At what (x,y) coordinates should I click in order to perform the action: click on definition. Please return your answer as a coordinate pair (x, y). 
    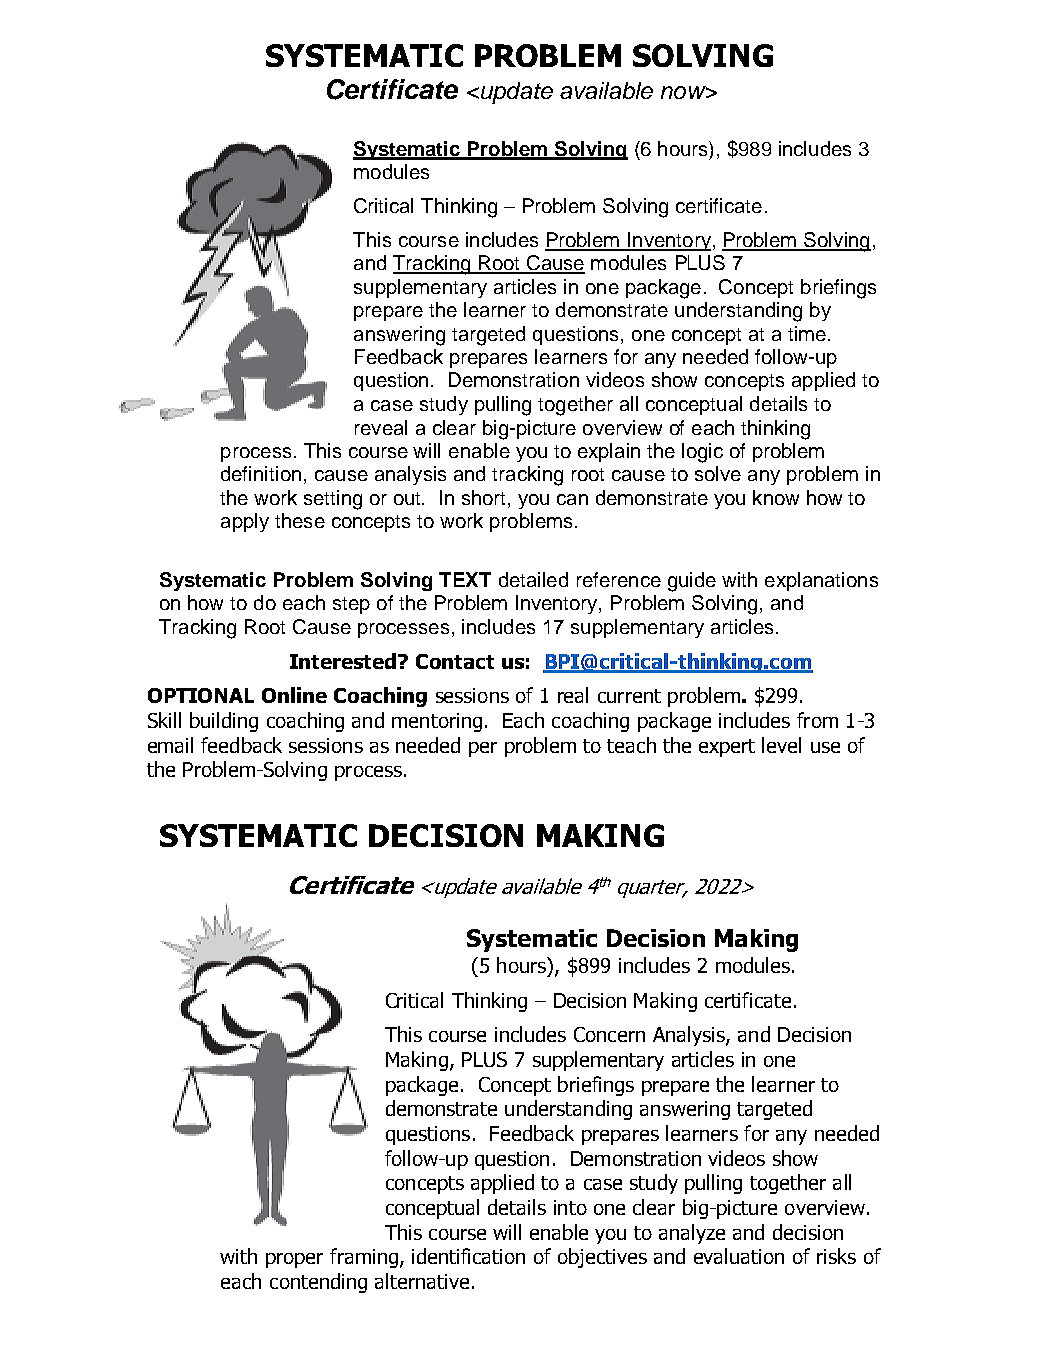
    Looking at the image, I should click on (261, 473).
